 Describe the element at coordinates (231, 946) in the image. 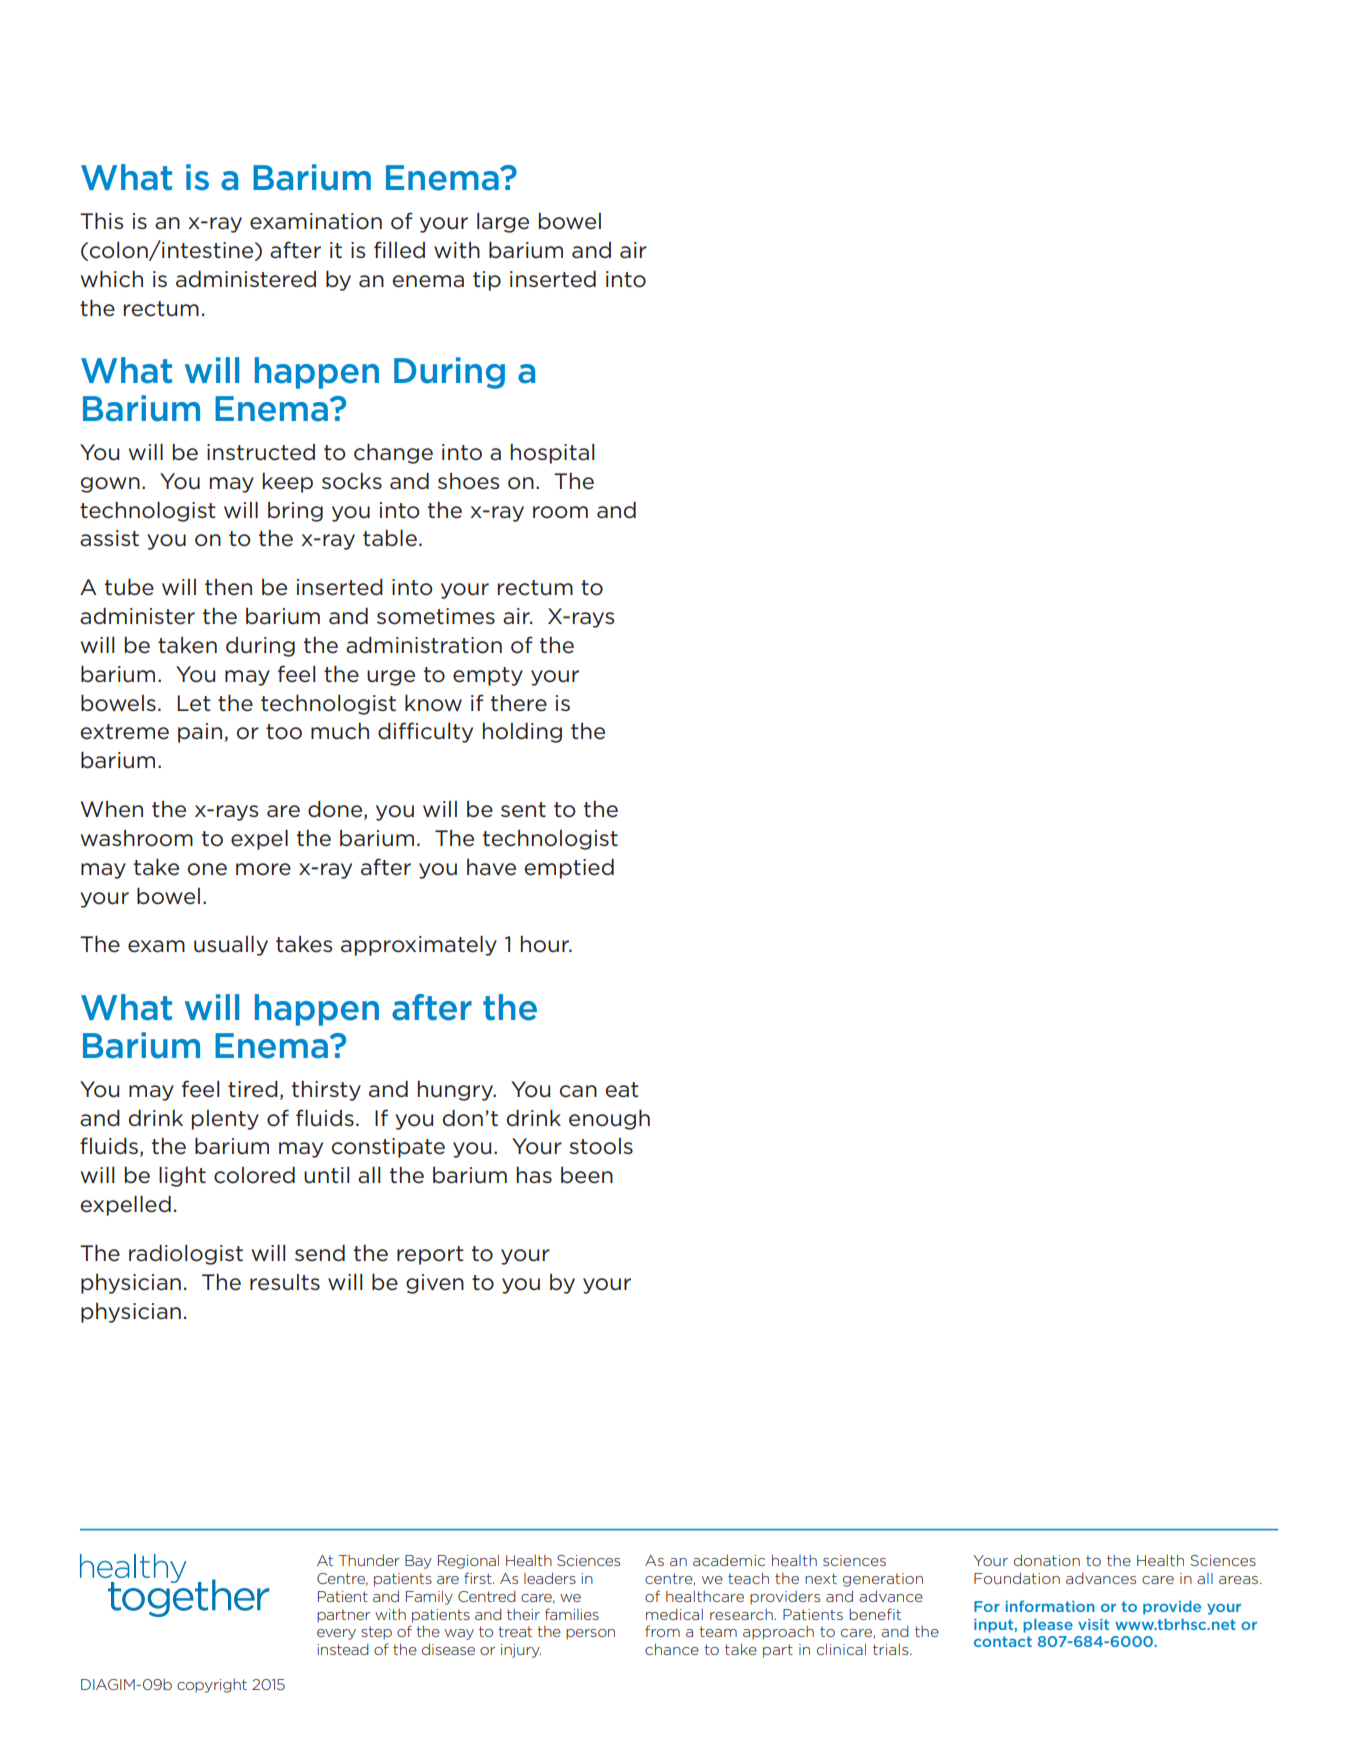

I see `usually` at that location.
